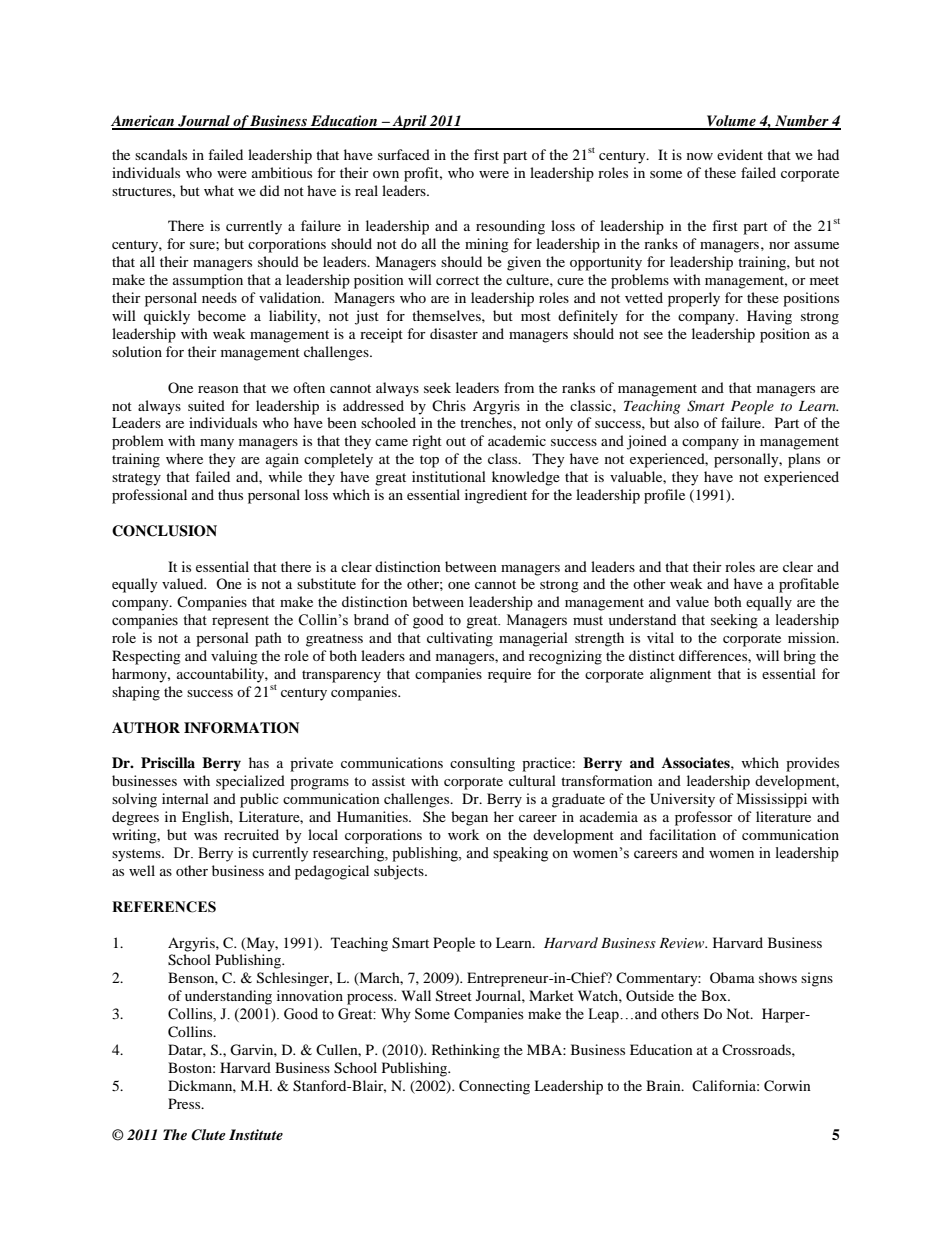 This image has width=952, height=1233. I want to click on what, so click(219, 190).
